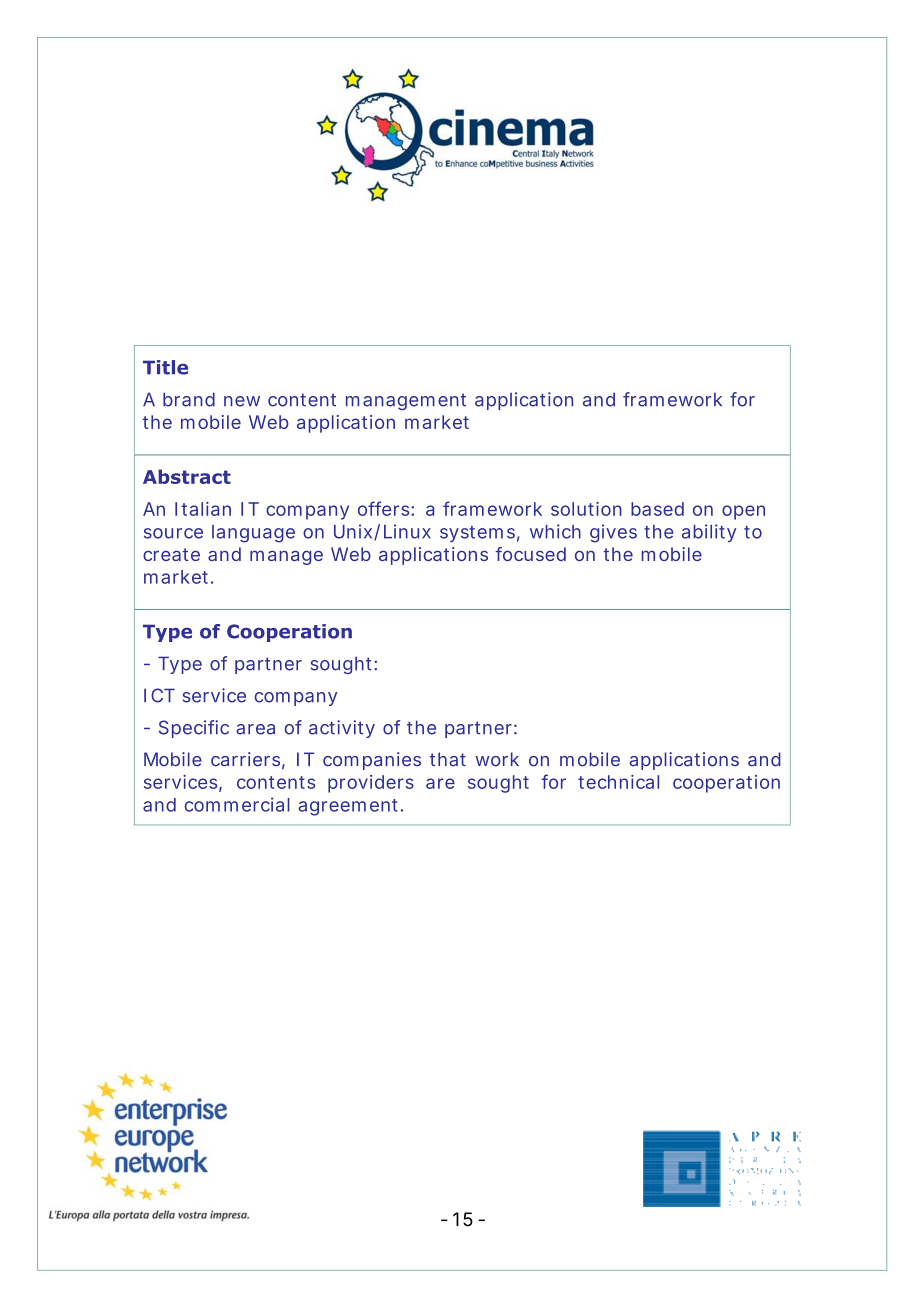 This screenshot has height=1308, width=924. Describe the element at coordinates (371, 784) in the screenshot. I see `providers` at that location.
